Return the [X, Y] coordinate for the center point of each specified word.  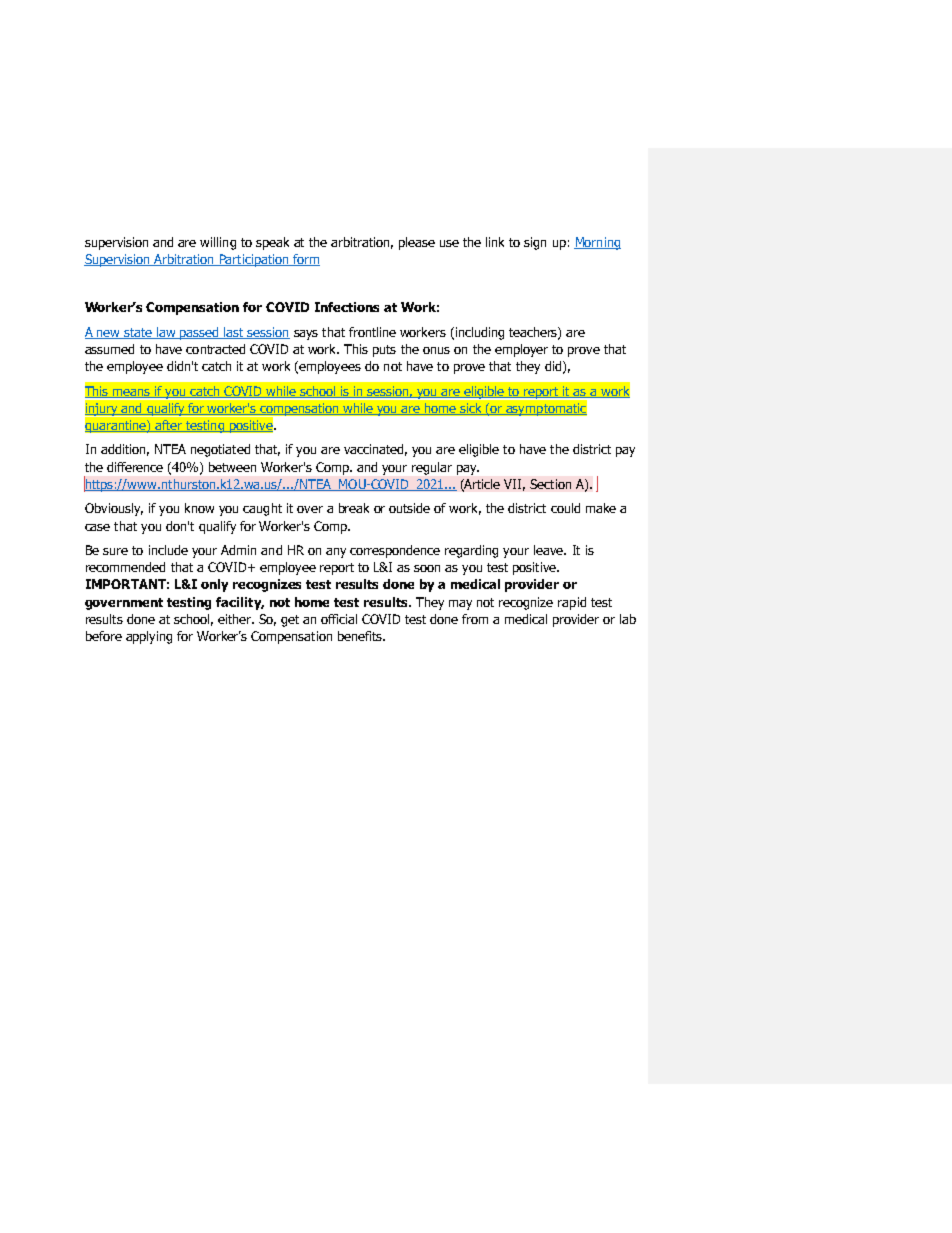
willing [218, 243]
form [305, 260]
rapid [572, 603]
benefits [361, 636]
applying [149, 637]
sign [535, 243]
